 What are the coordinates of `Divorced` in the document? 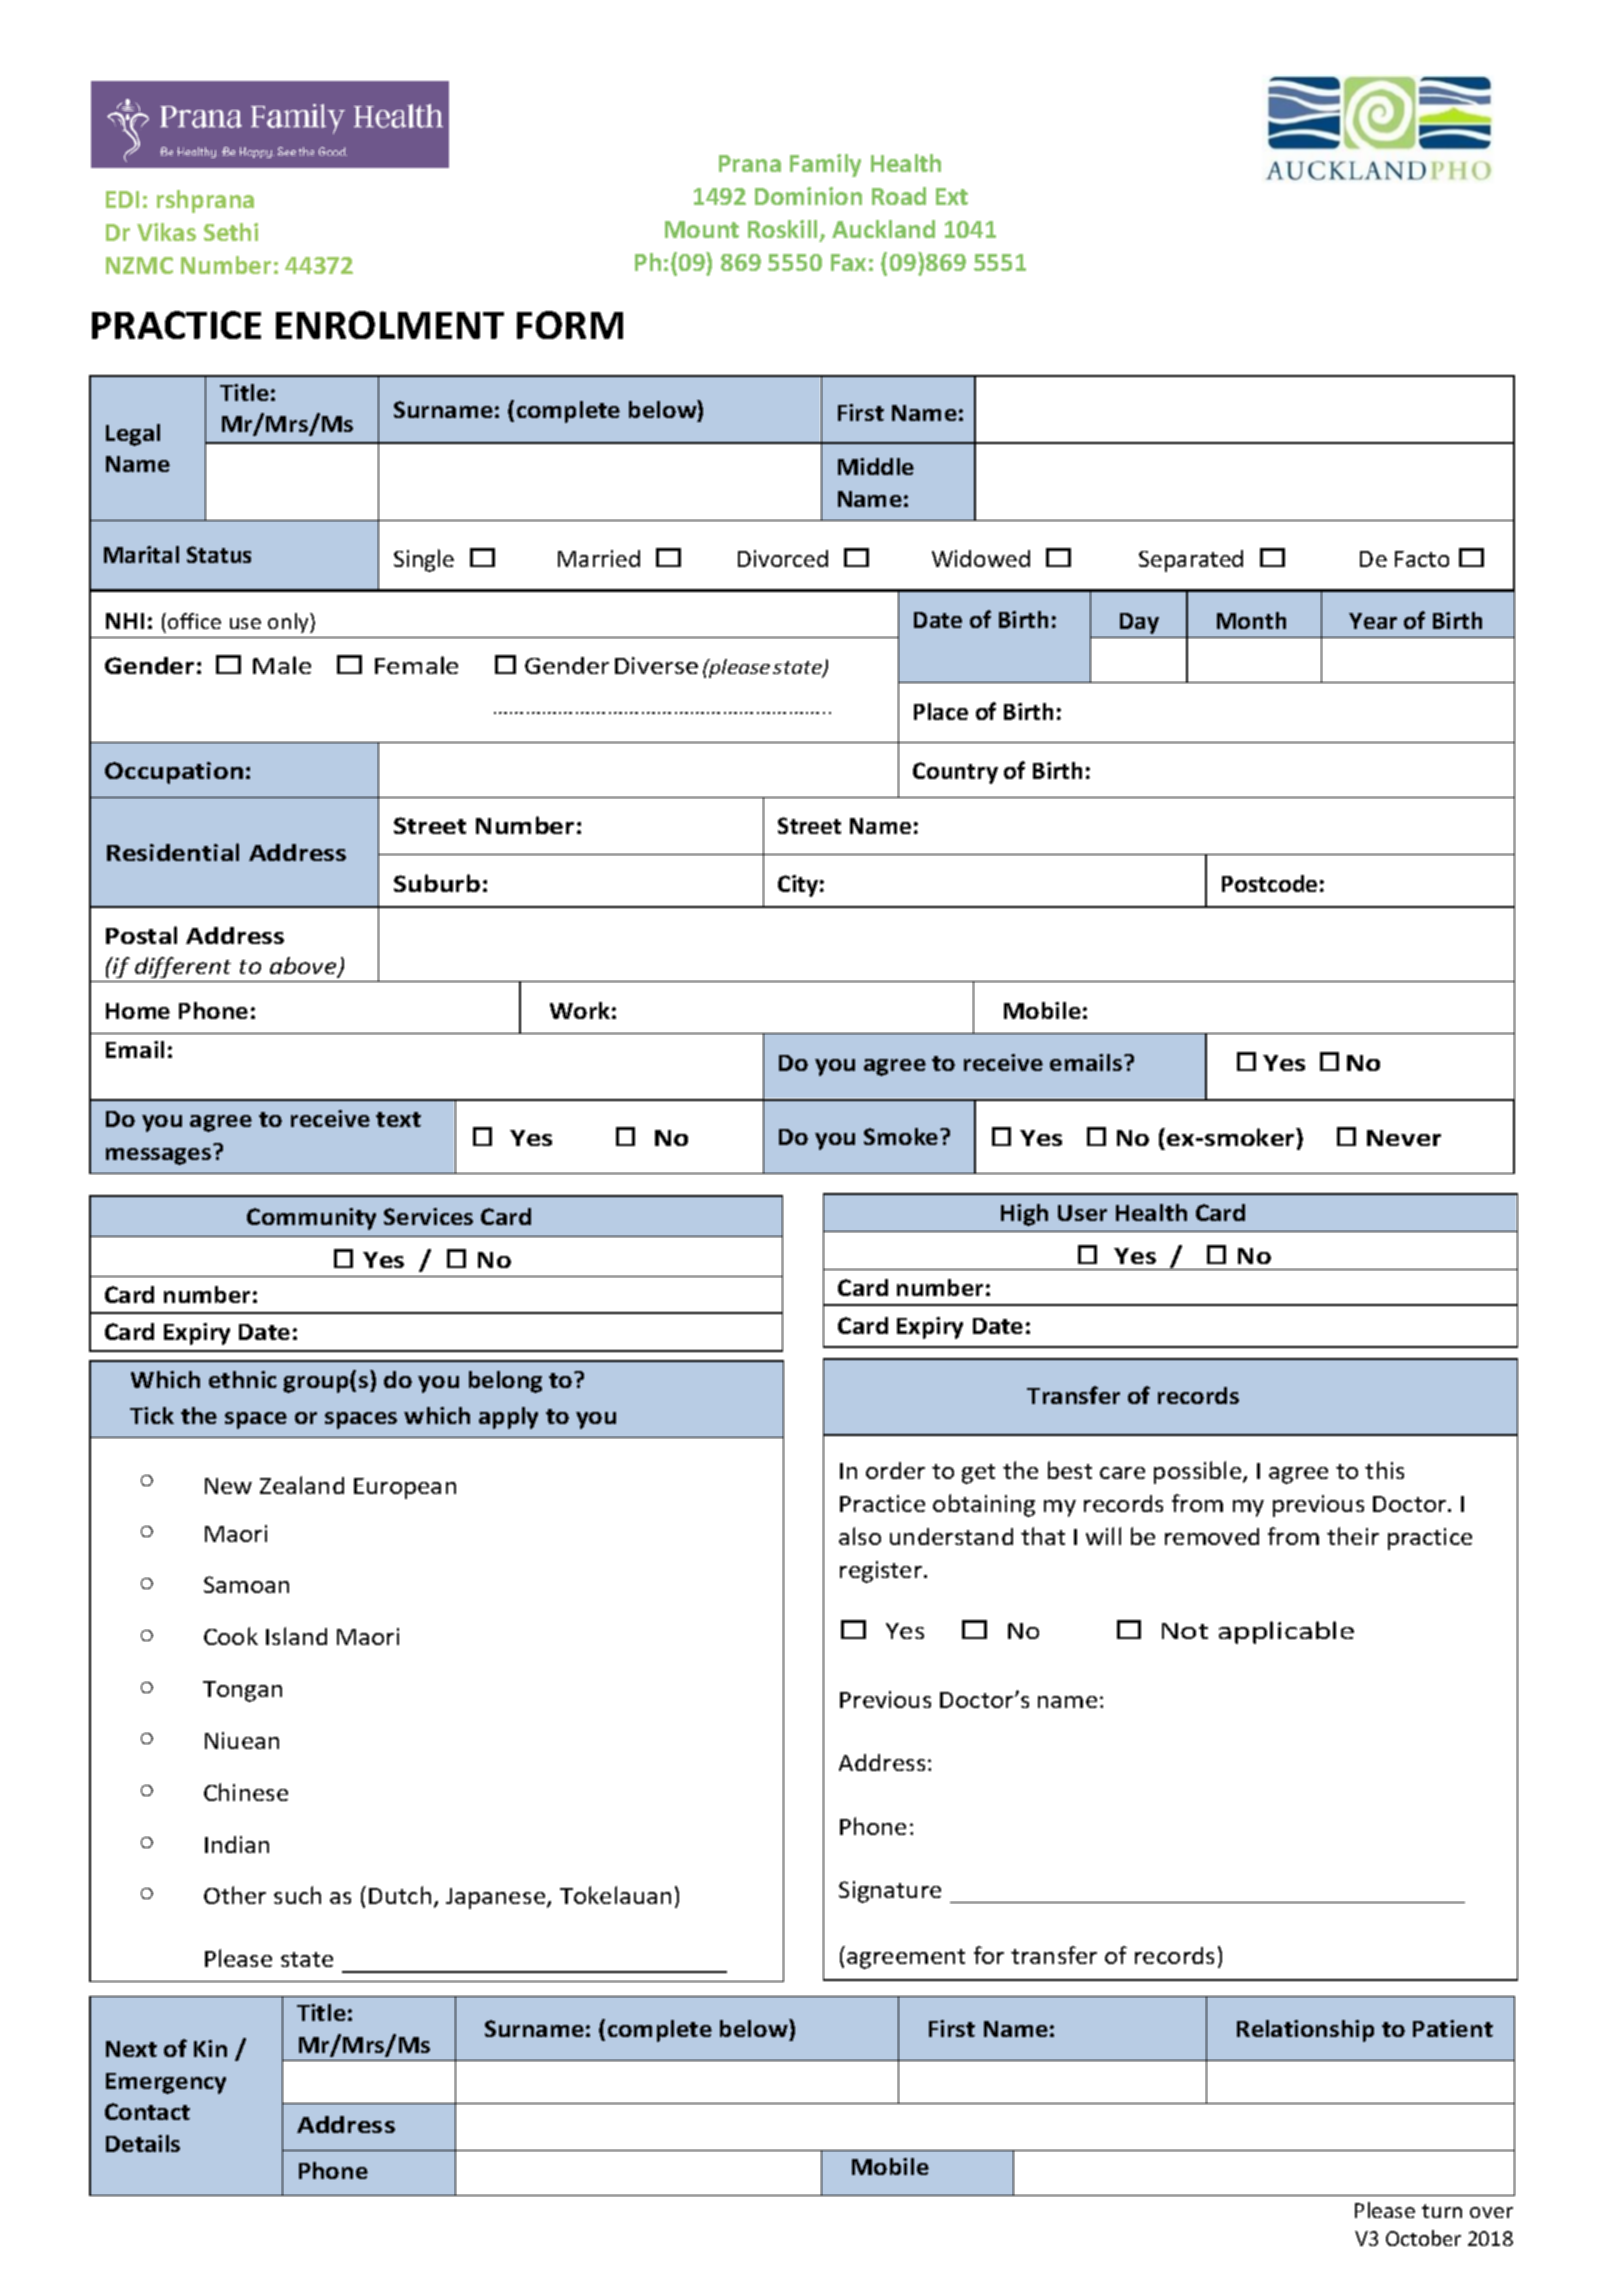 It's located at (783, 558).
